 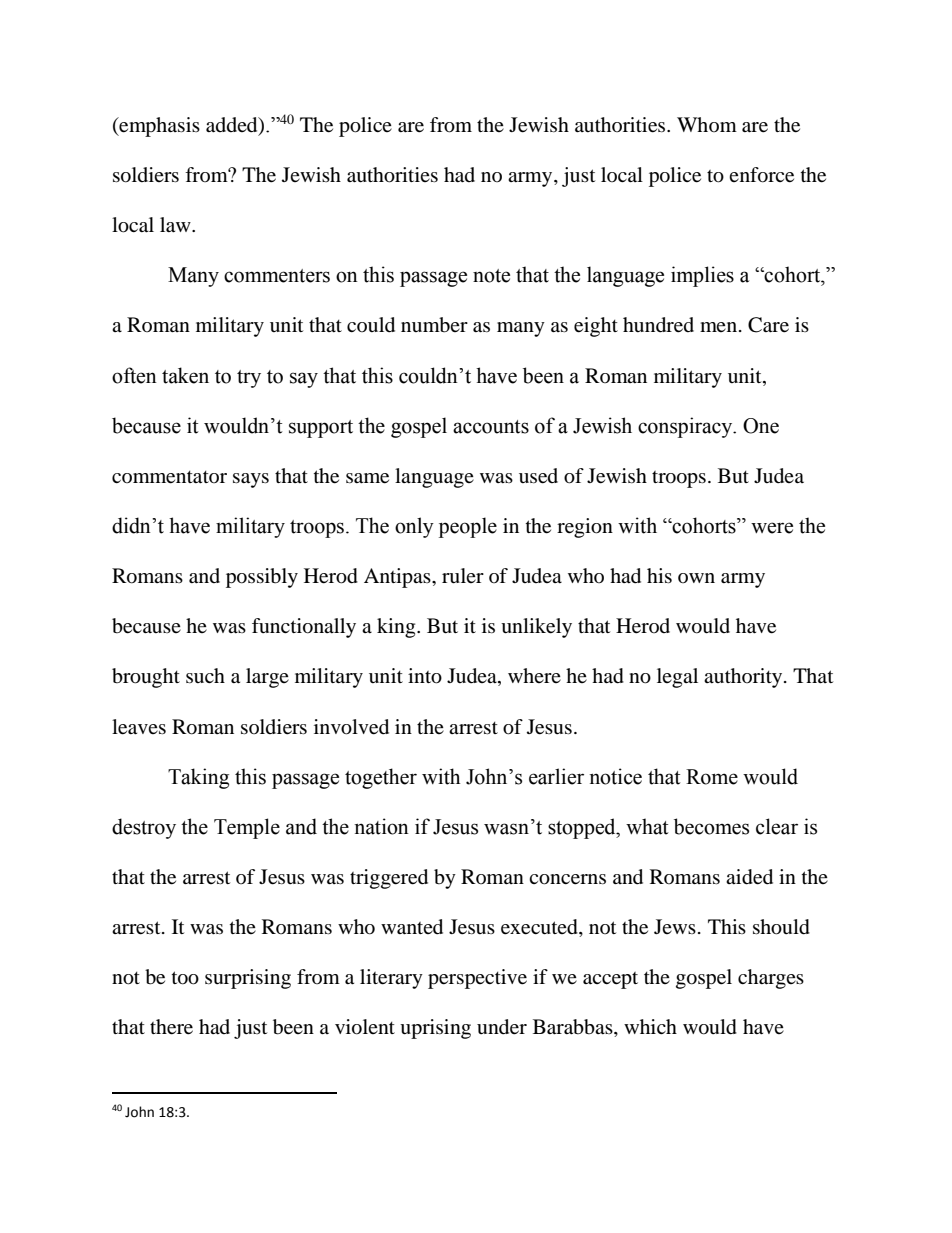 I want to click on together, so click(x=381, y=778).
